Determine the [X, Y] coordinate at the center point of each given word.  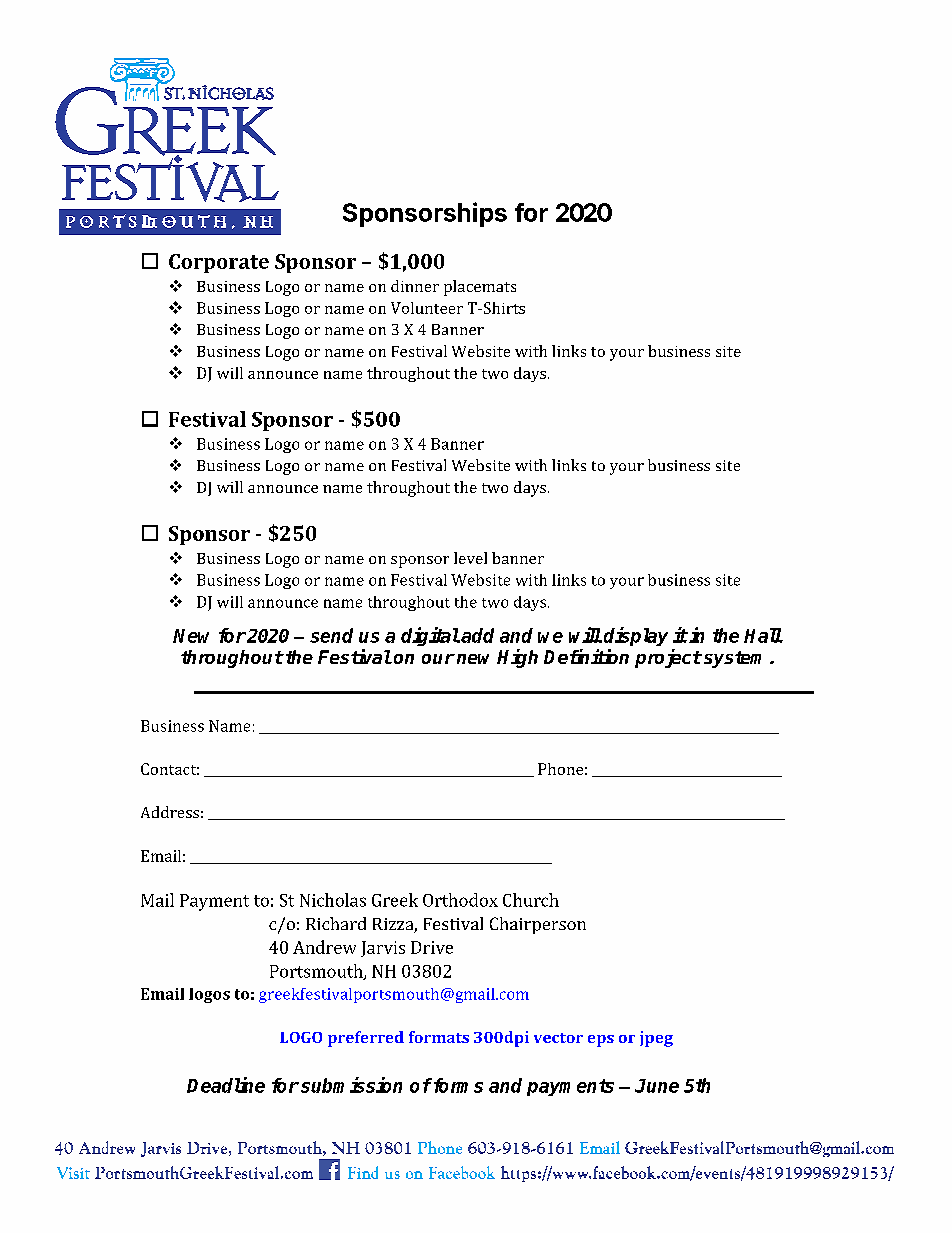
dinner [415, 286]
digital [430, 636]
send [331, 635]
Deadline [226, 1085]
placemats [480, 288]
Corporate [219, 263]
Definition [586, 656]
